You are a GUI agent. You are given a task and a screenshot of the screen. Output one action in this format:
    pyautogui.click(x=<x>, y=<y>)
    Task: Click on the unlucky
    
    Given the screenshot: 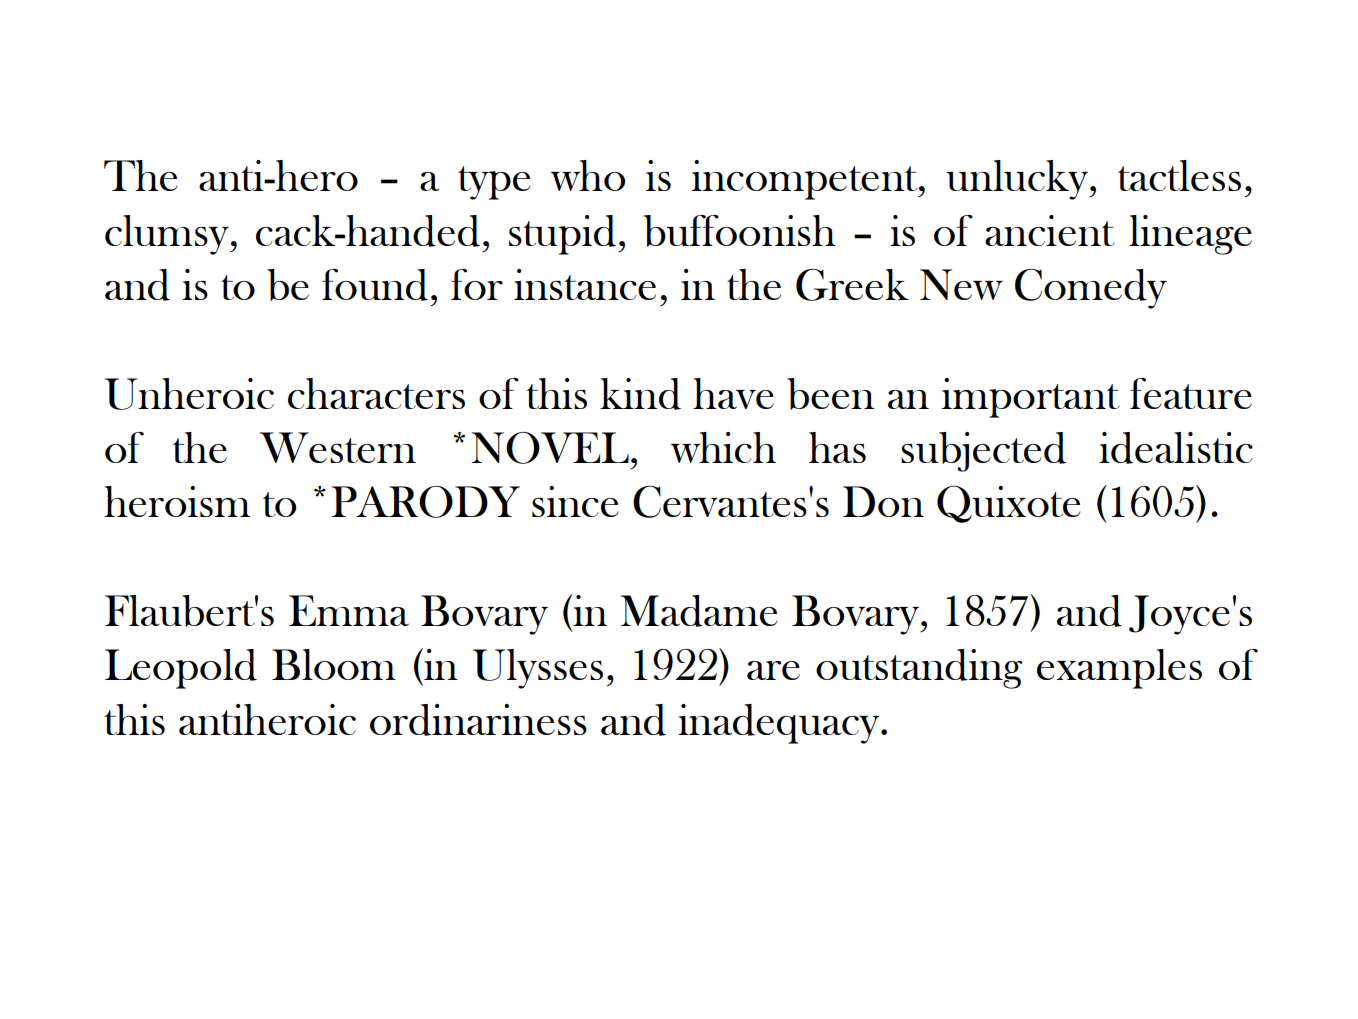 What is the action you would take?
    pyautogui.click(x=1018, y=180)
